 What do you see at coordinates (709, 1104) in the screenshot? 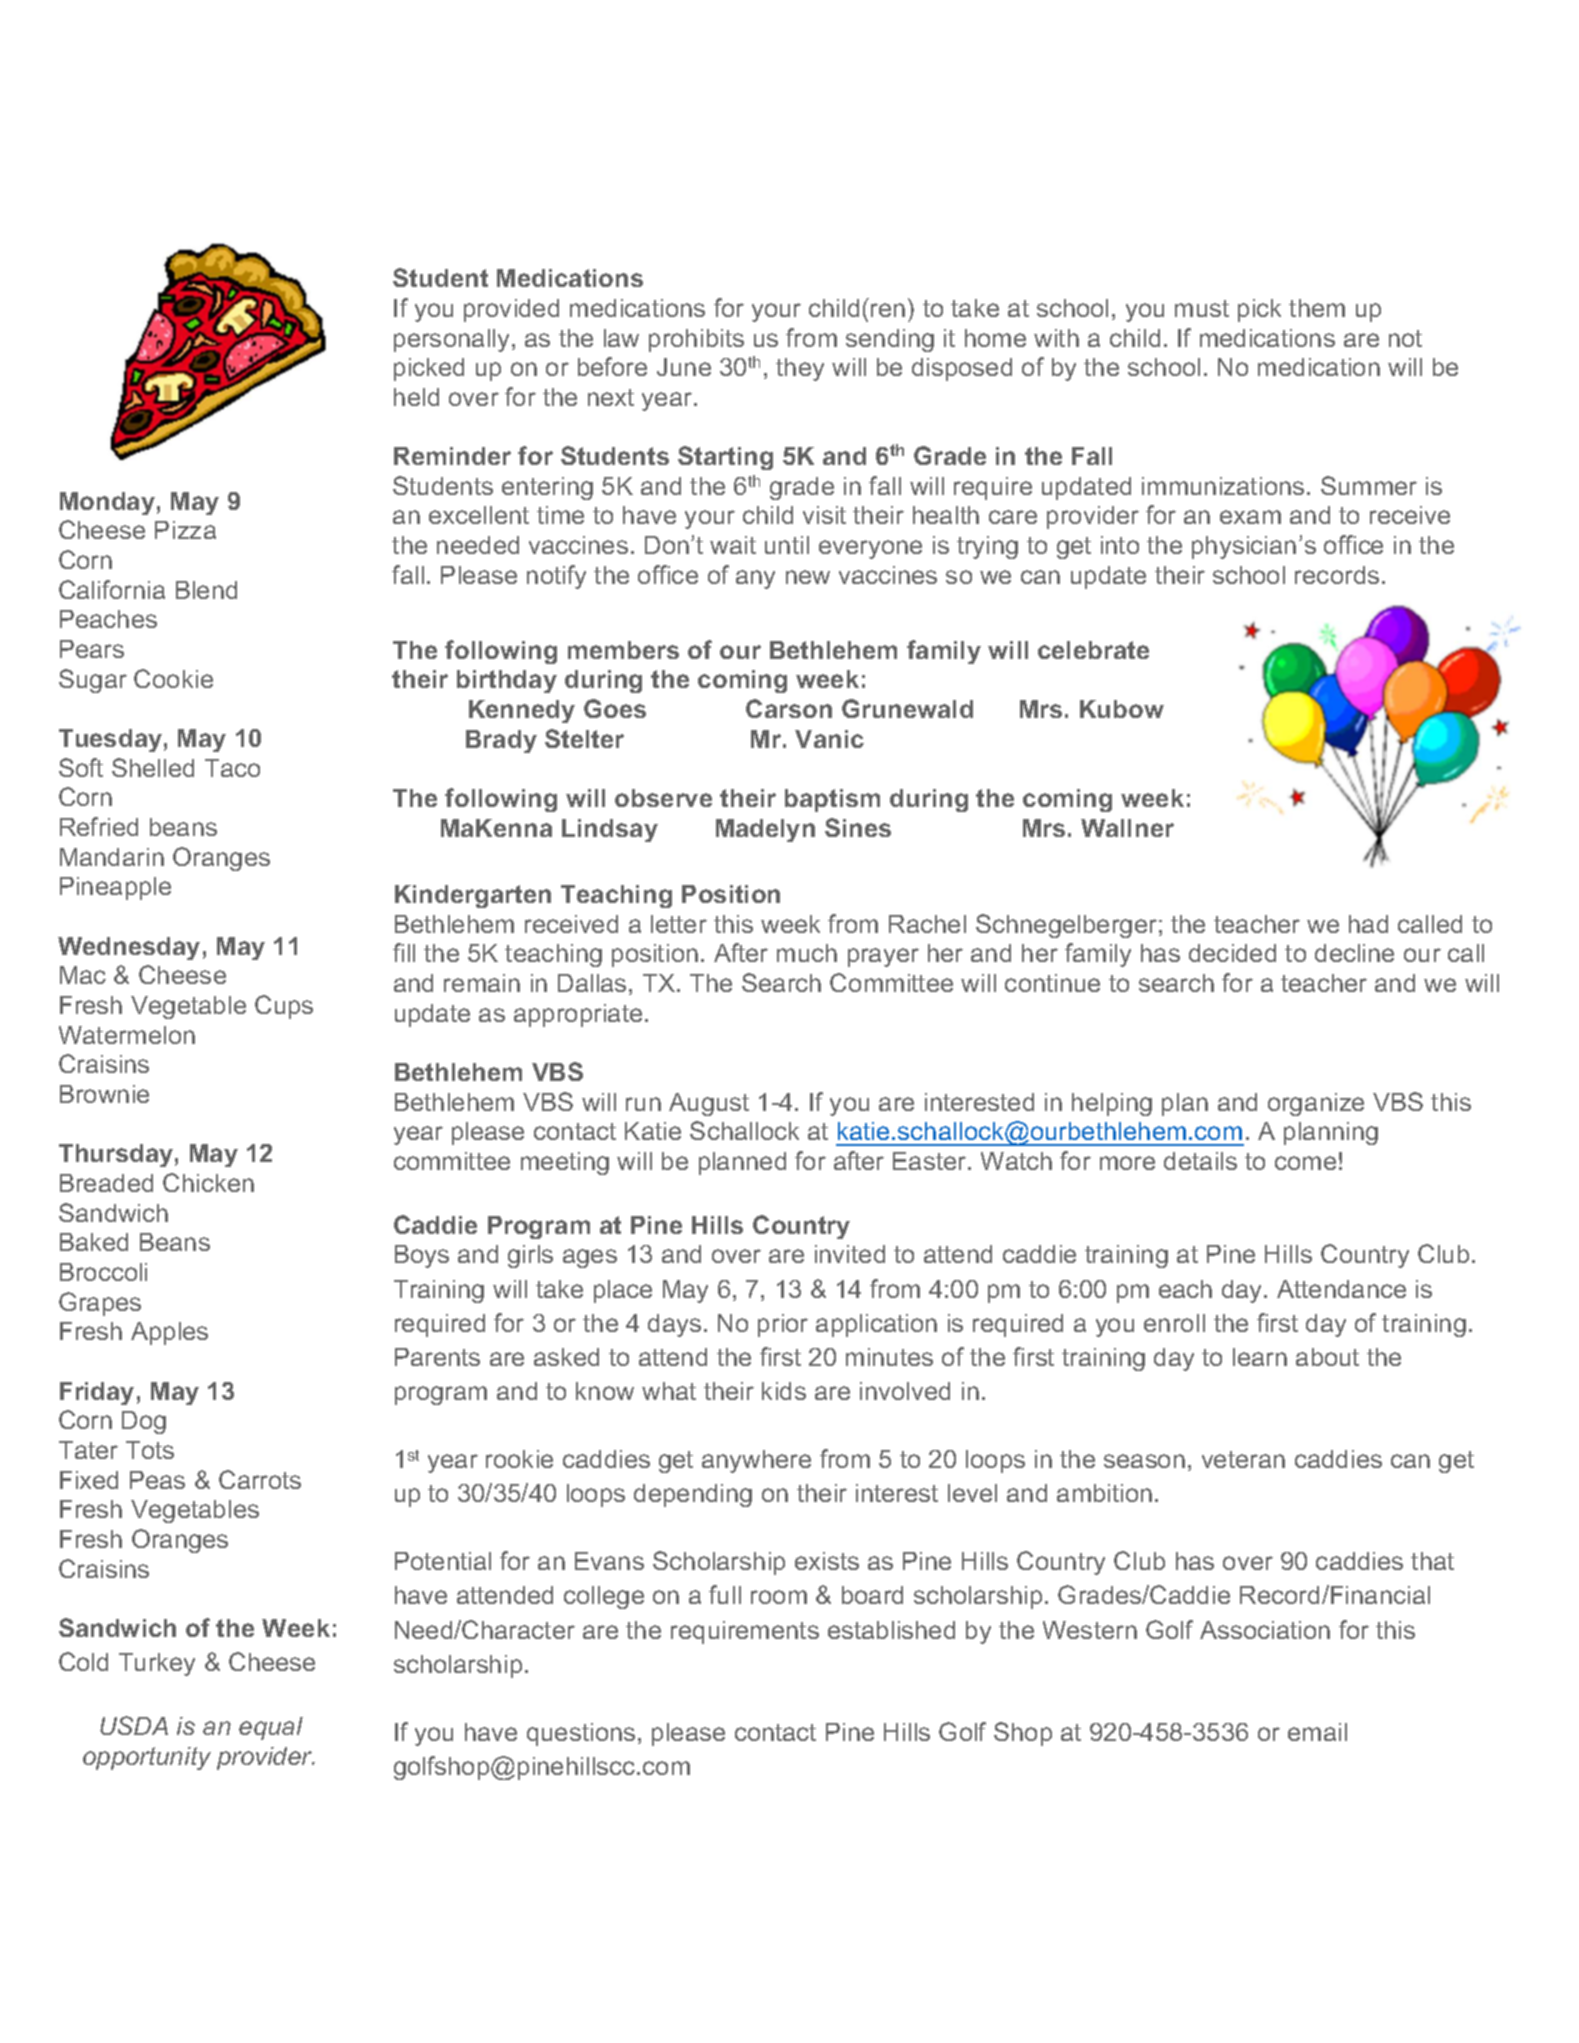
I see `August` at bounding box center [709, 1104].
